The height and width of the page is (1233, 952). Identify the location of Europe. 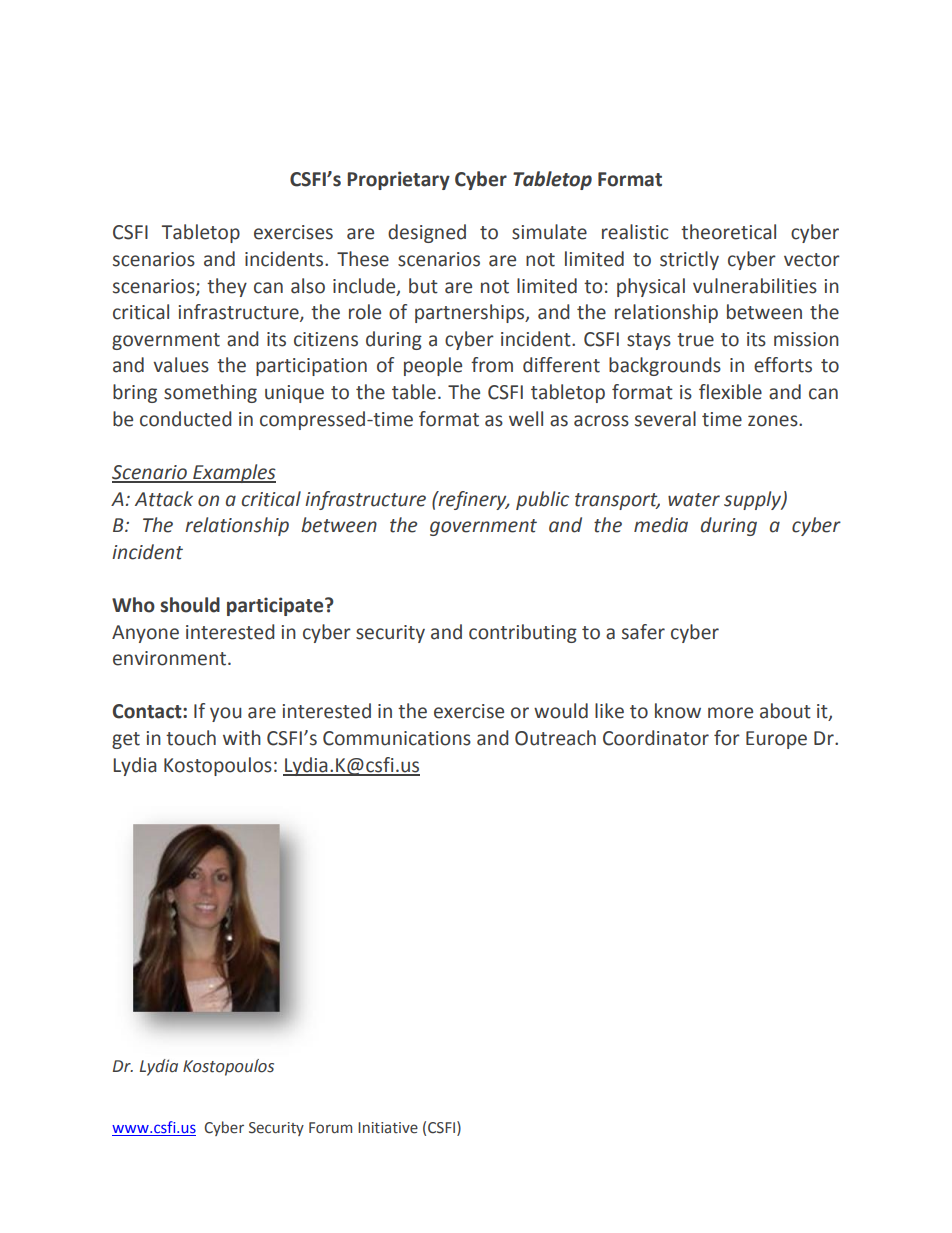
(776, 740).
